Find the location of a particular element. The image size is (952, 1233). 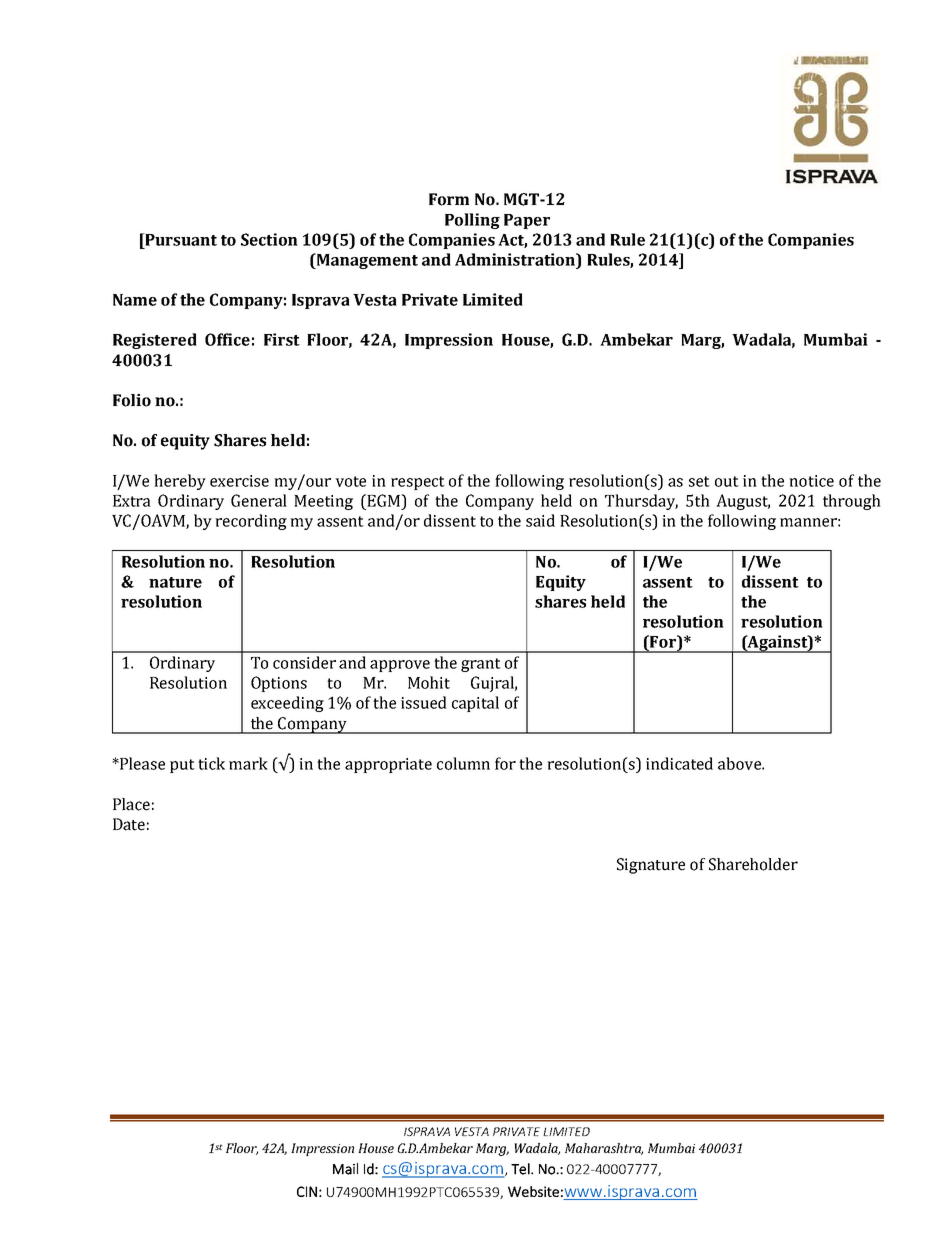

Paper is located at coordinates (527, 221).
